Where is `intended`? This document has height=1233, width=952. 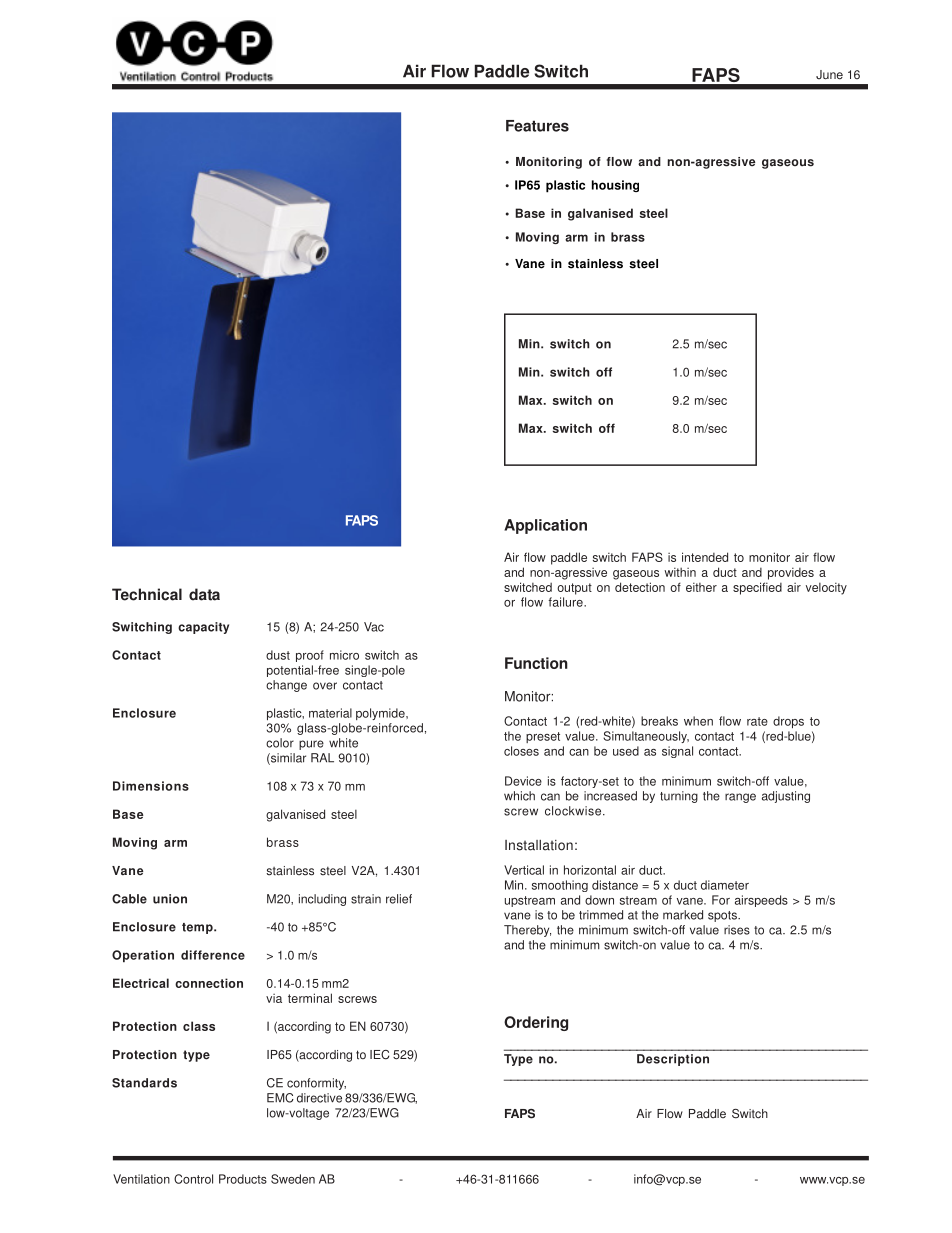 intended is located at coordinates (705, 557).
